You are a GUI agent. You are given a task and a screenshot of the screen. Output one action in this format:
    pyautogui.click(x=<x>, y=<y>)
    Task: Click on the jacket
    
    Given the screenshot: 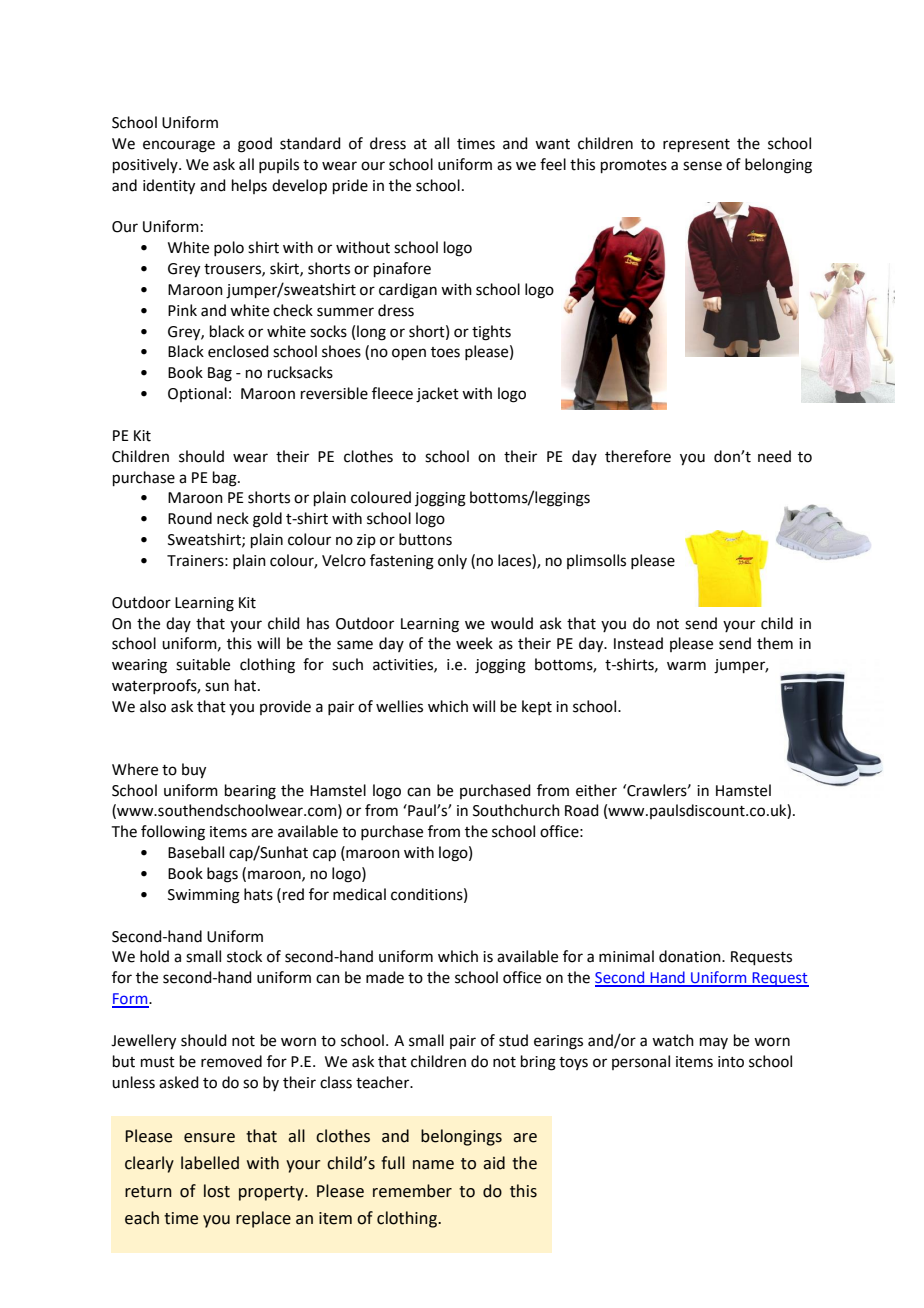 What is the action you would take?
    pyautogui.click(x=437, y=395)
